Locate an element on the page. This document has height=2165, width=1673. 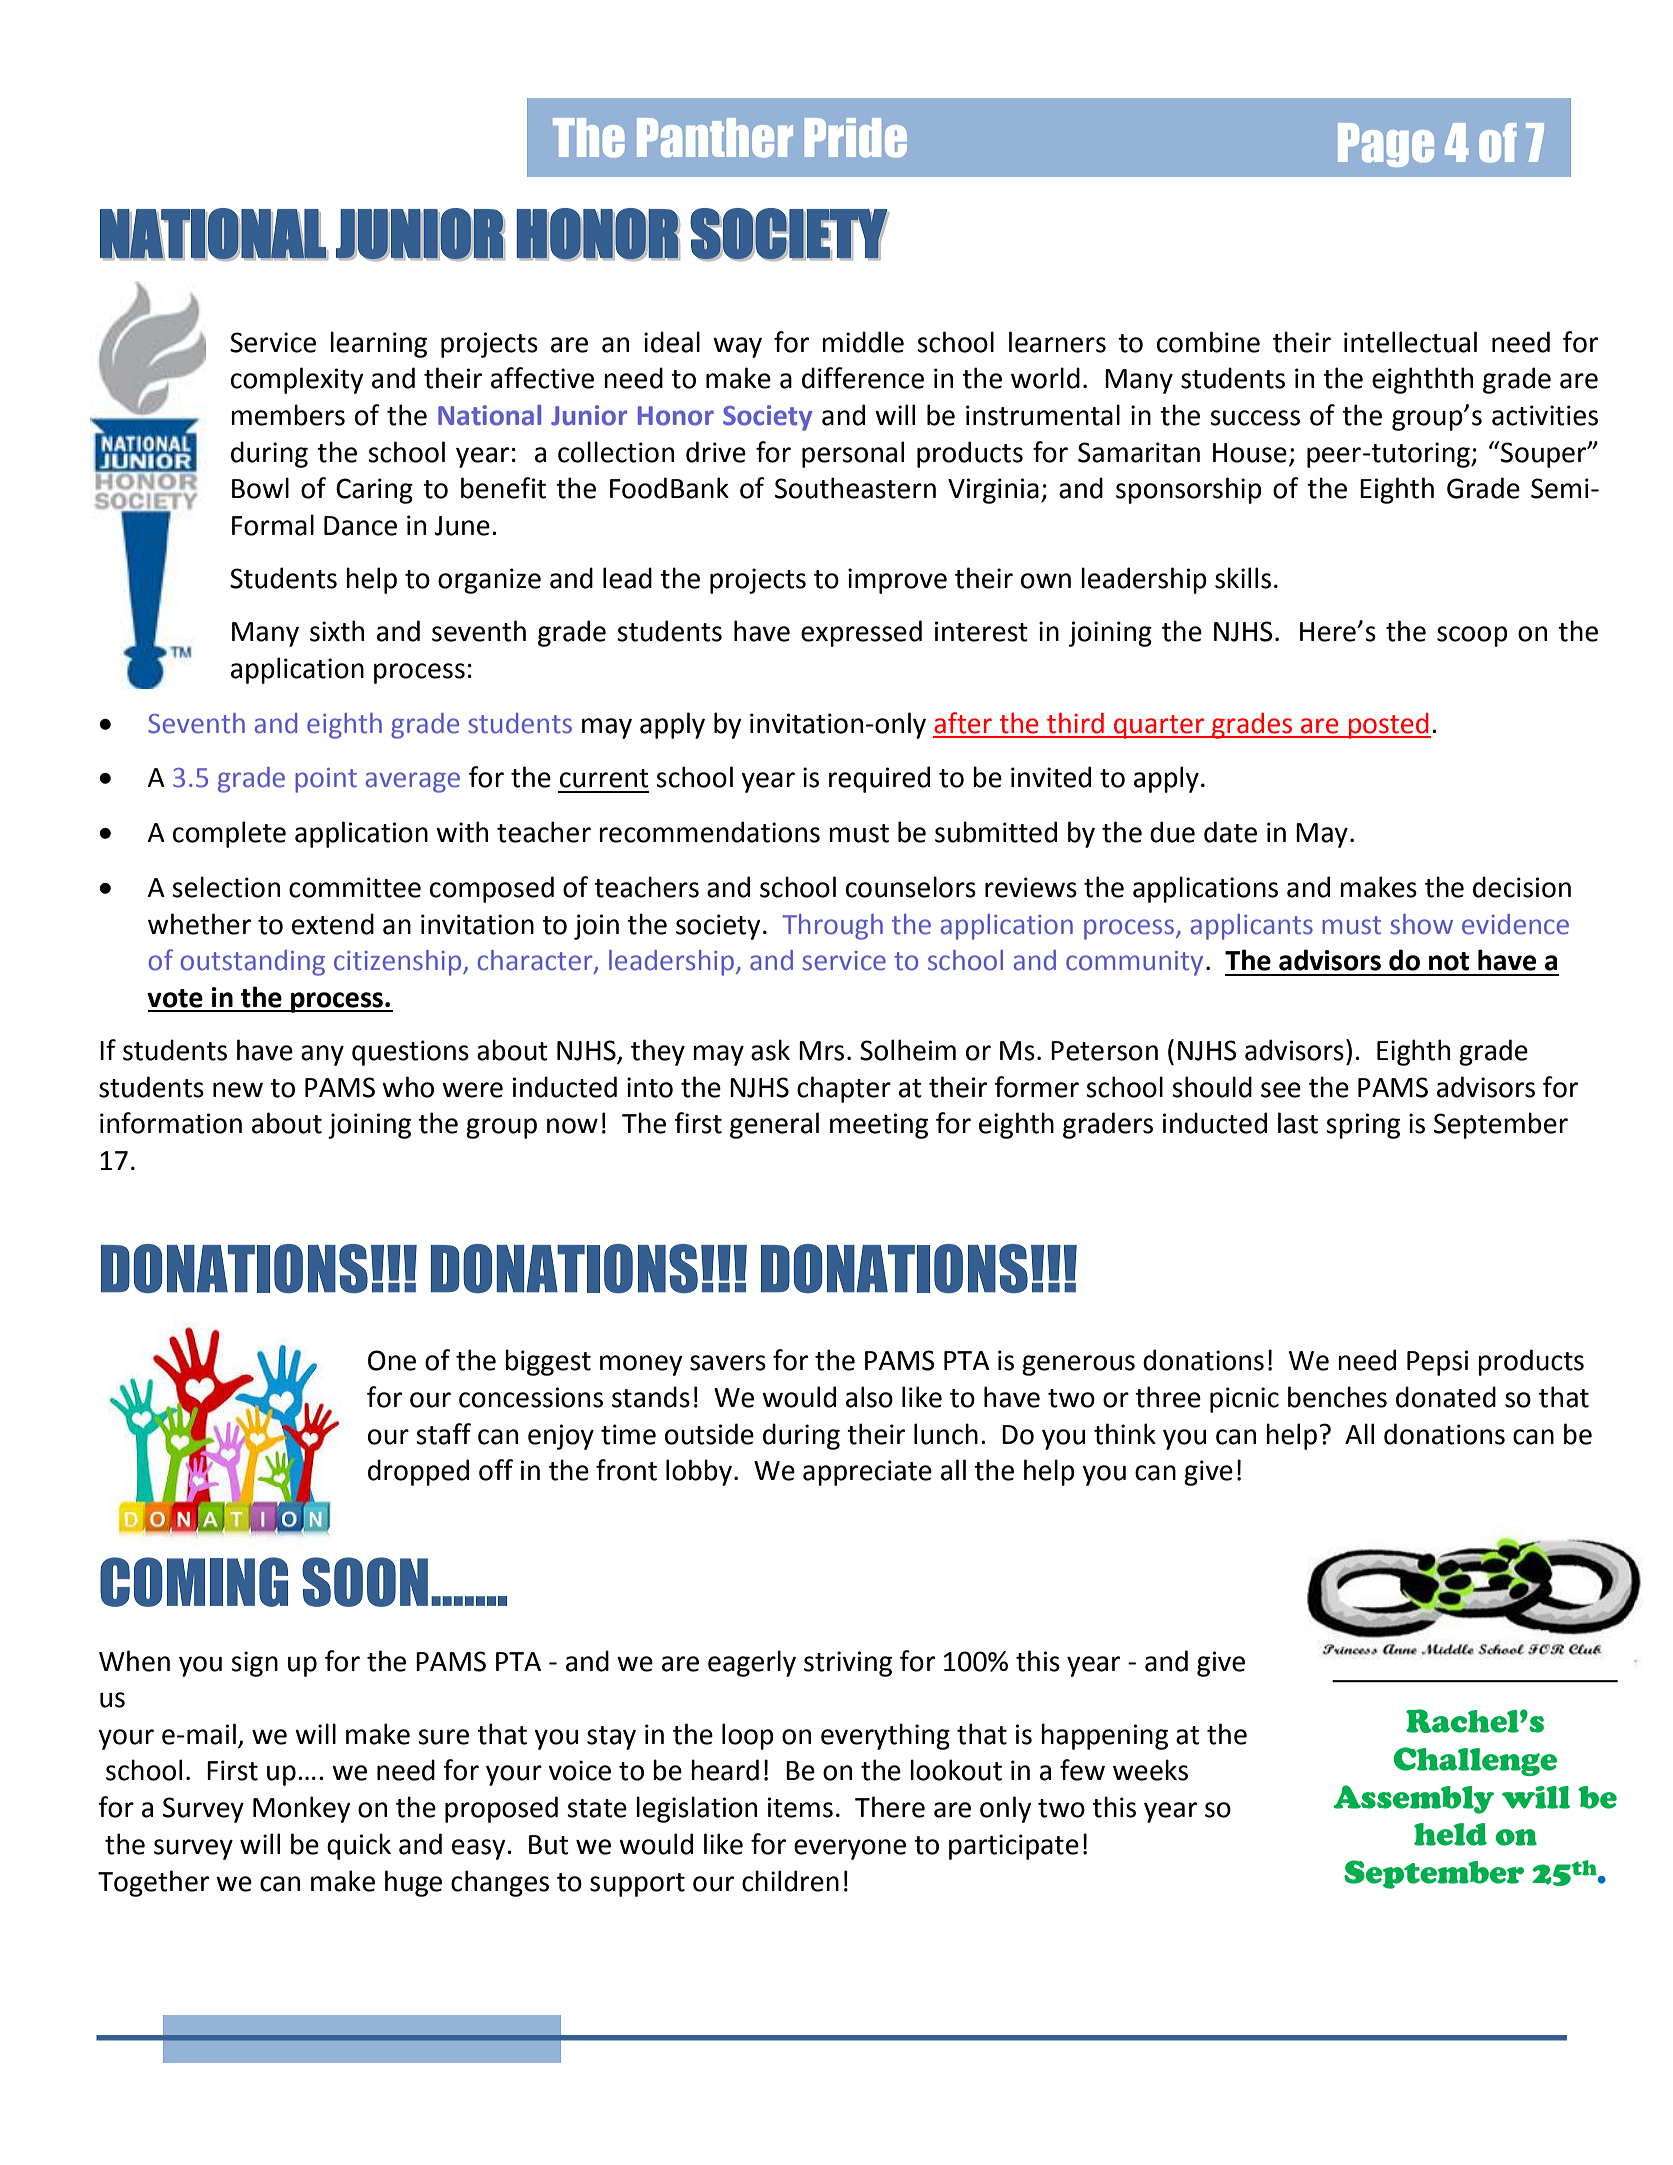
quick is located at coordinates (359, 1846).
